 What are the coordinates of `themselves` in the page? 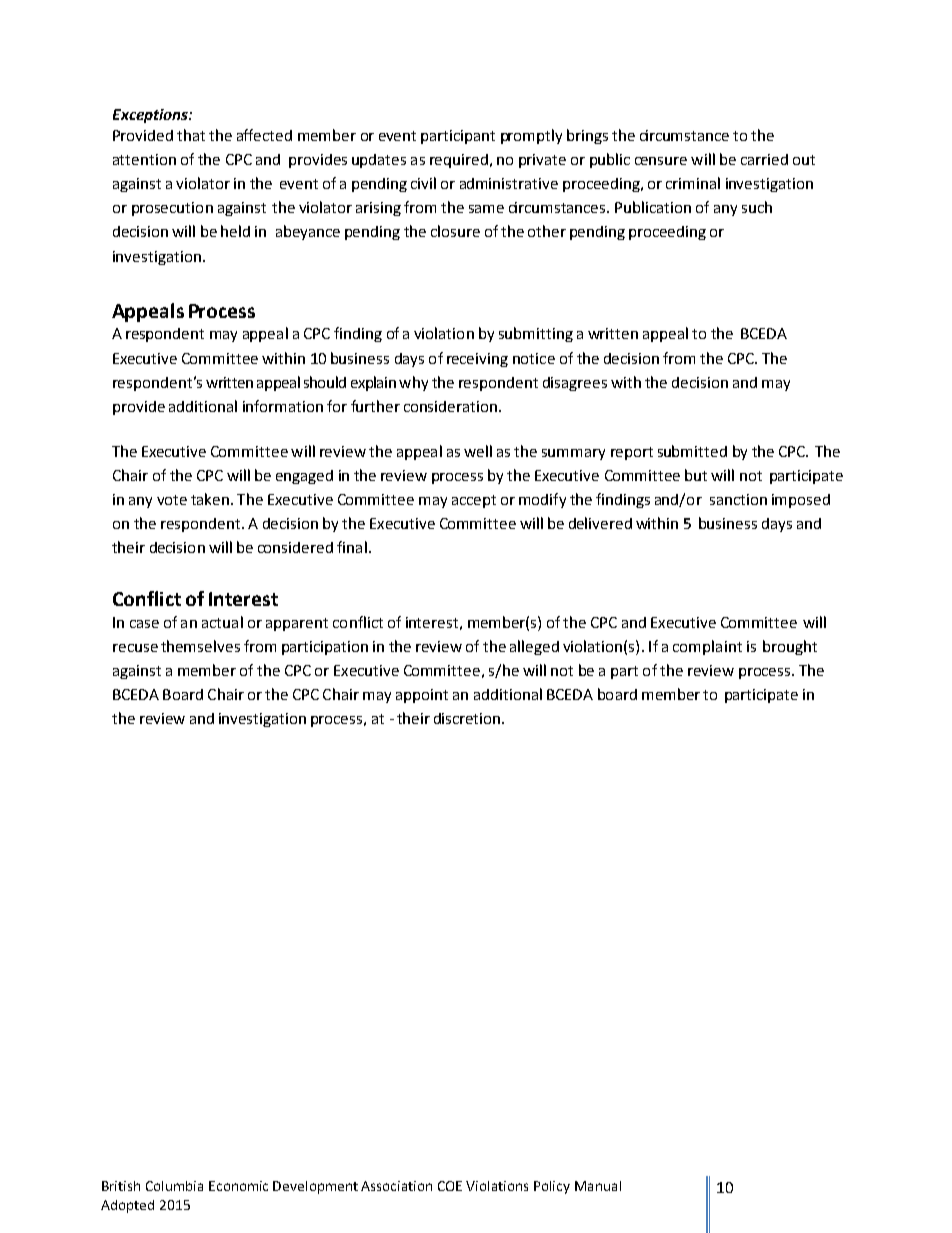 It's located at (200, 646).
